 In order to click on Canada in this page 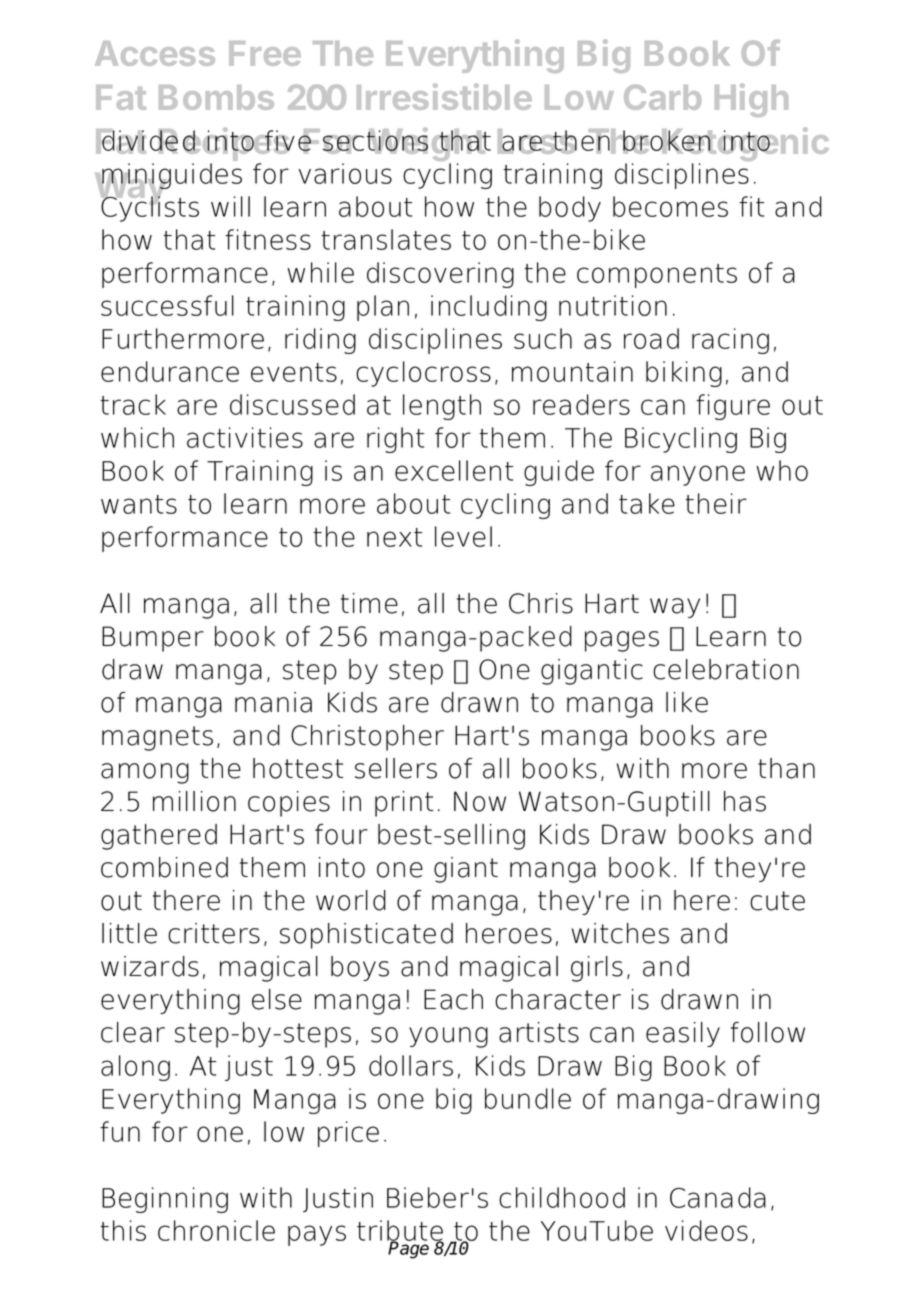, I will do `click(718, 1197)`.
